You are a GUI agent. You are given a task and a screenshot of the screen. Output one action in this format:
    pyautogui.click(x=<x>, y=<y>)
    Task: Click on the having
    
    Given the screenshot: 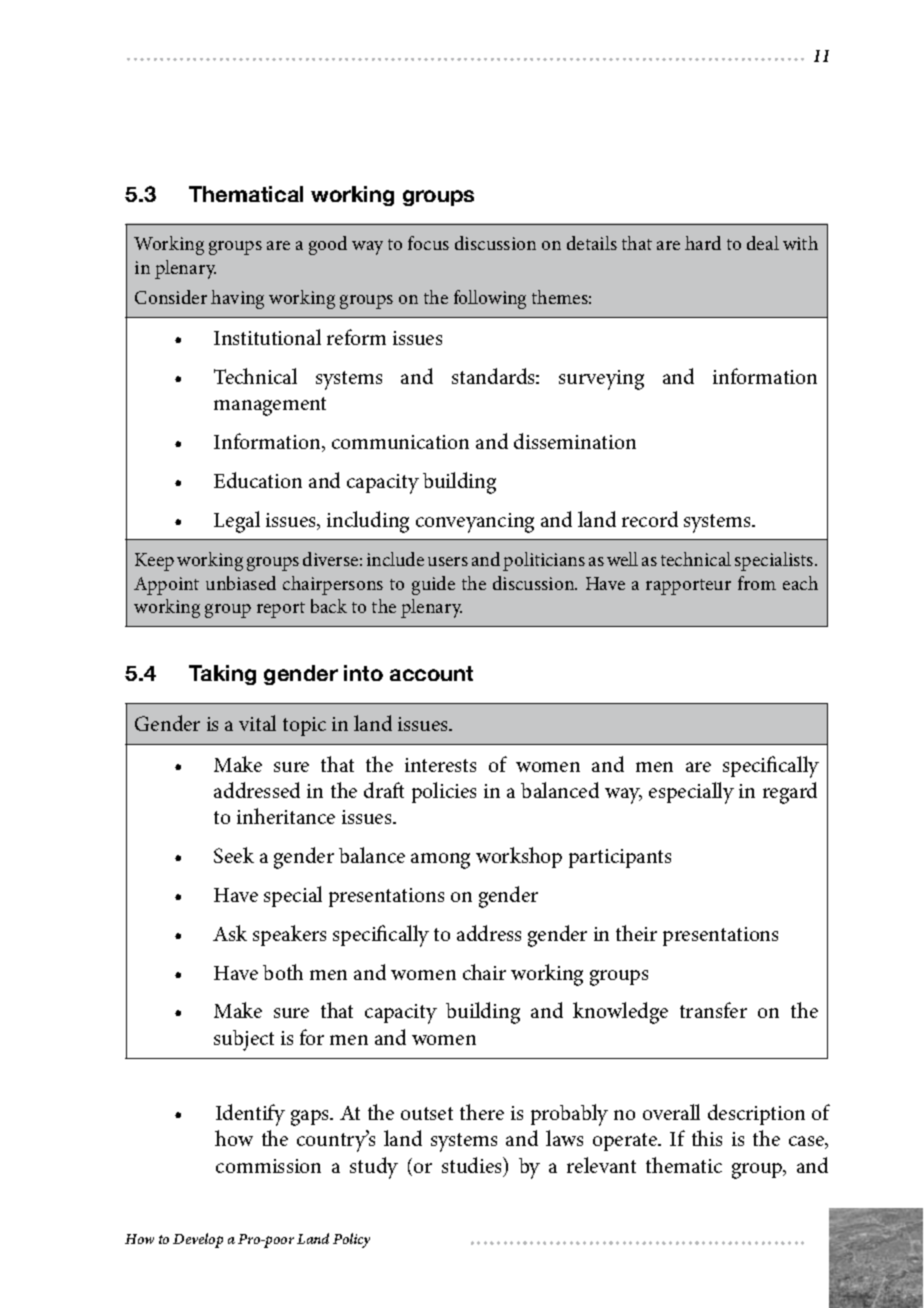 What is the action you would take?
    pyautogui.click(x=237, y=299)
